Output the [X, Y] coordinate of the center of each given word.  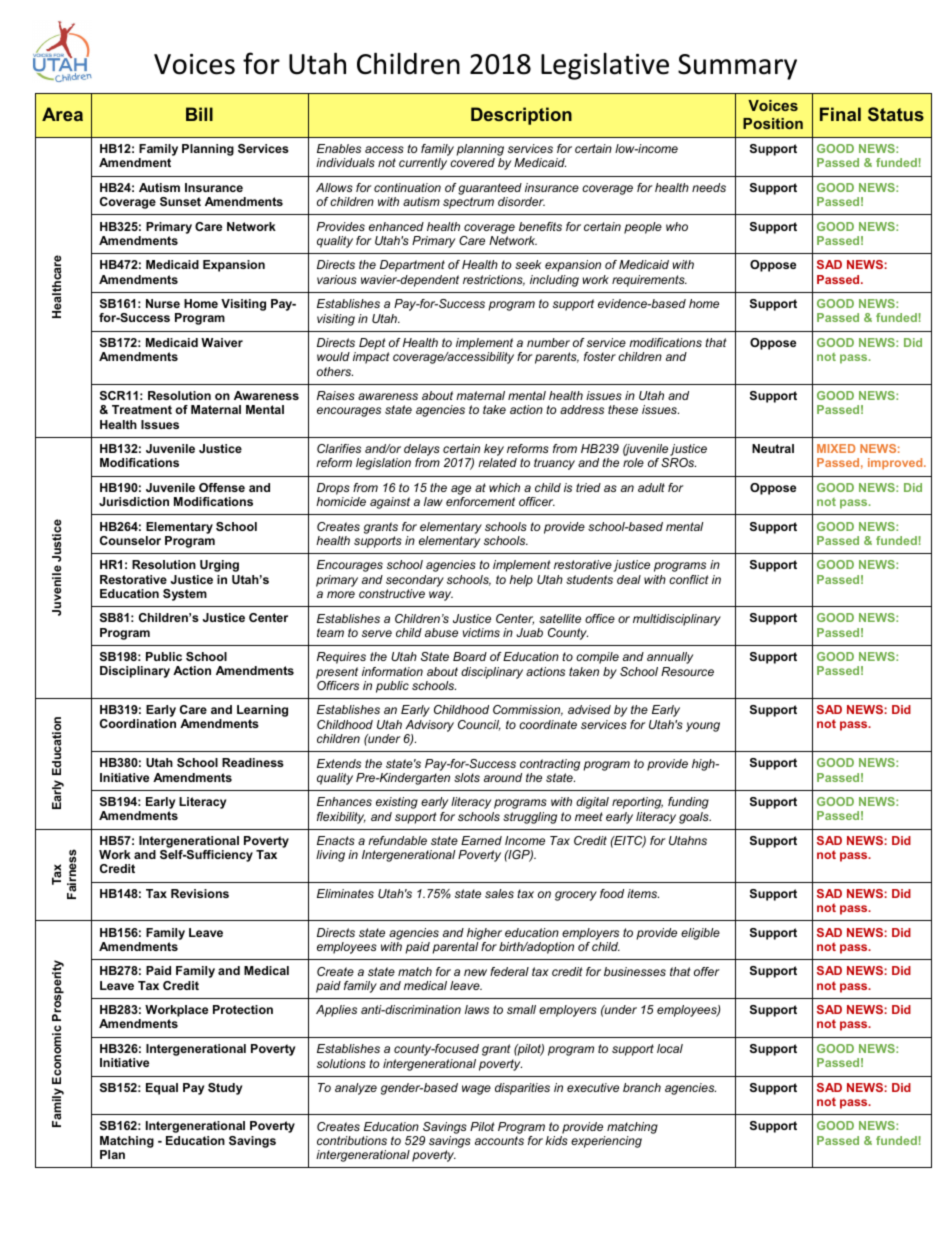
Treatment [142, 409]
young [703, 727]
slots [467, 777]
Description [521, 116]
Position [773, 123]
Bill [199, 114]
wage [476, 1090]
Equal [162, 1089]
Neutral [773, 448]
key [494, 451]
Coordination [138, 723]
